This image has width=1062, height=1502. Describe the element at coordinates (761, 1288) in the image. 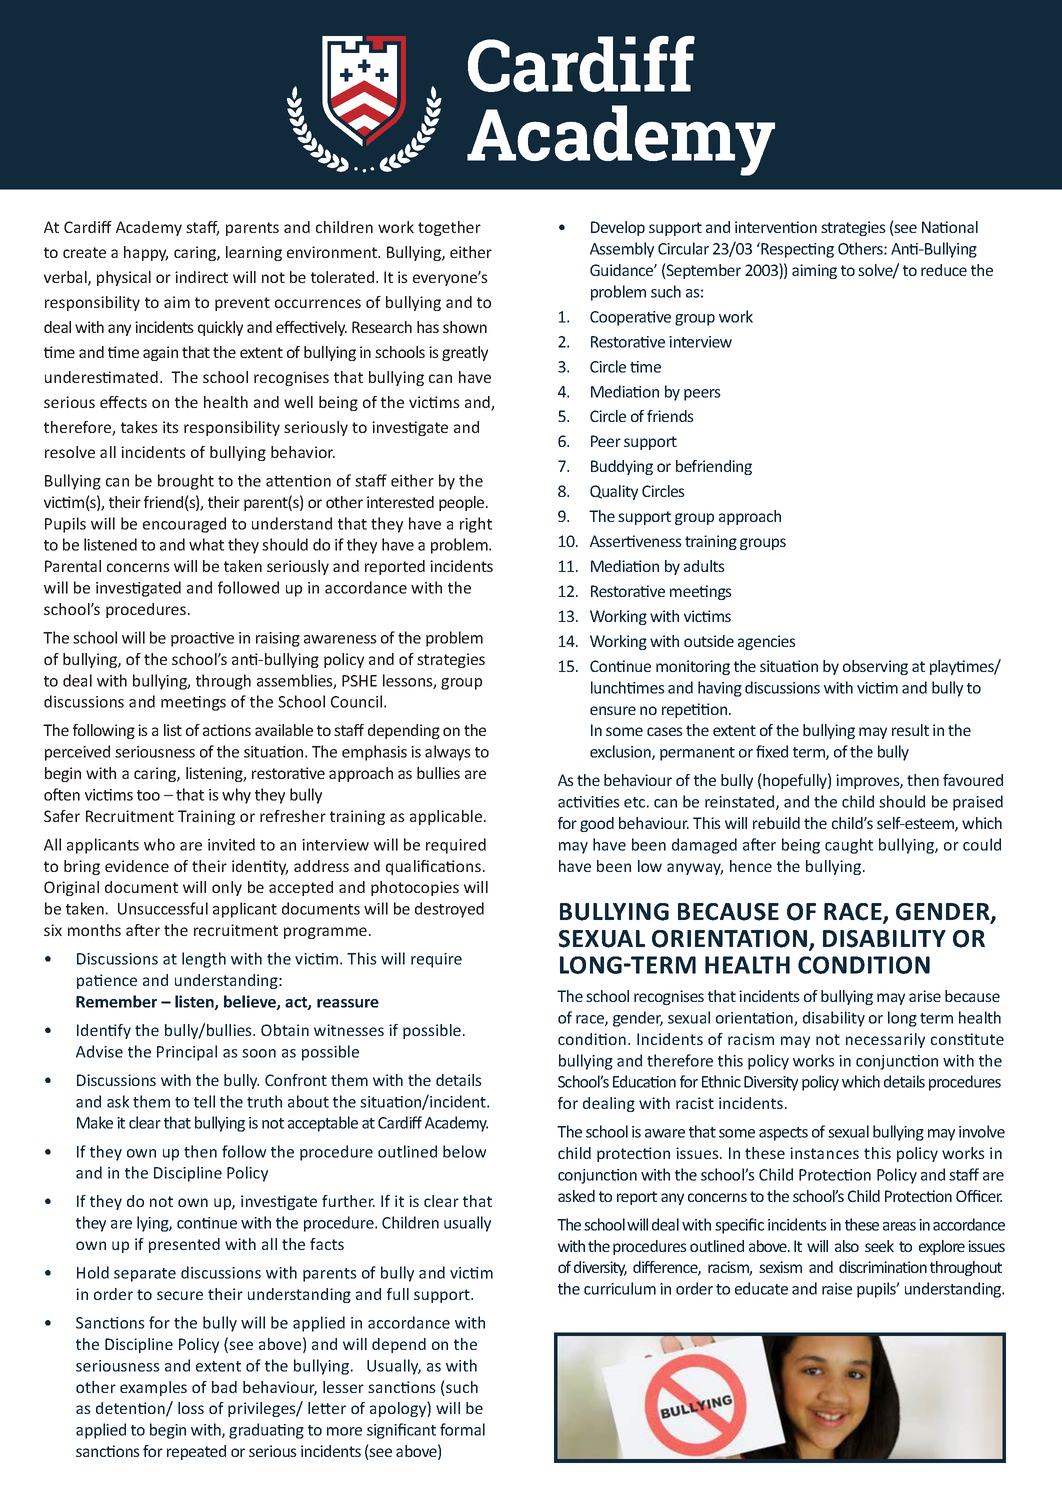

I see `educate` at that location.
